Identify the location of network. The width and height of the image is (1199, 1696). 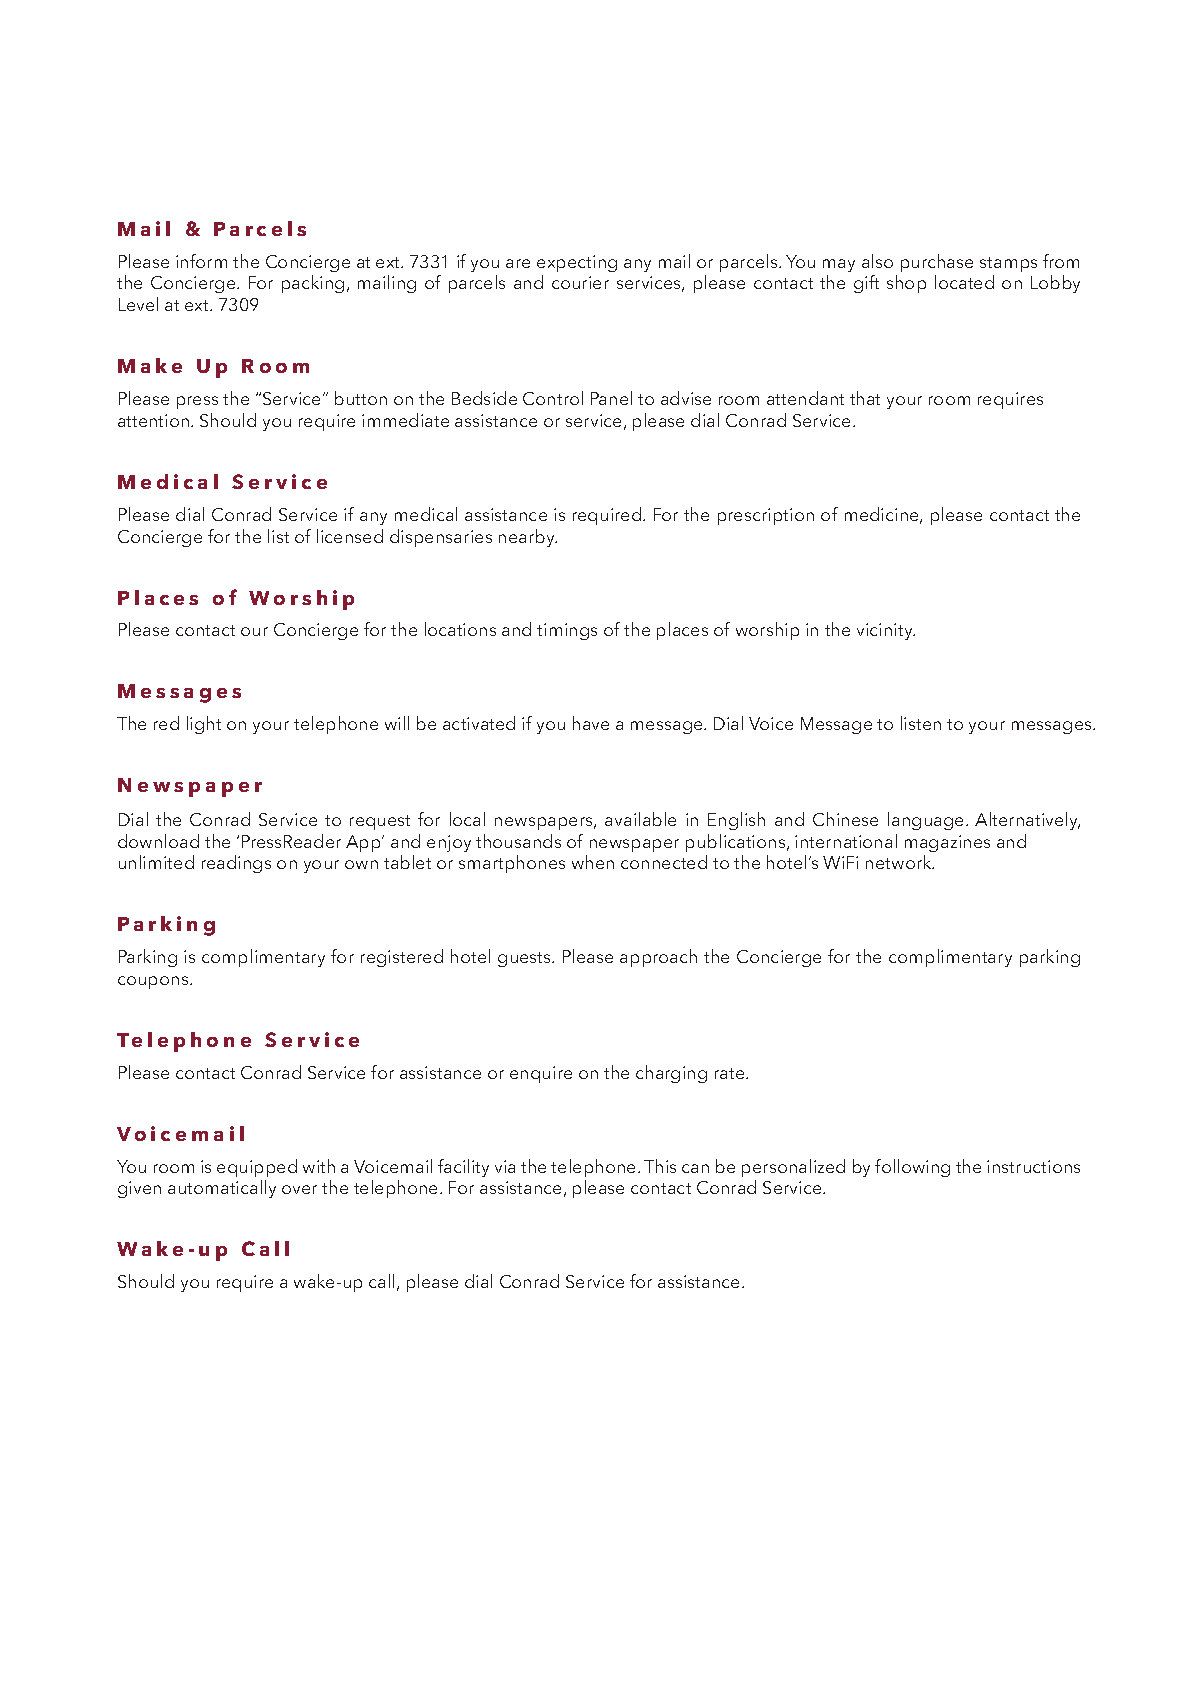
(900, 862).
